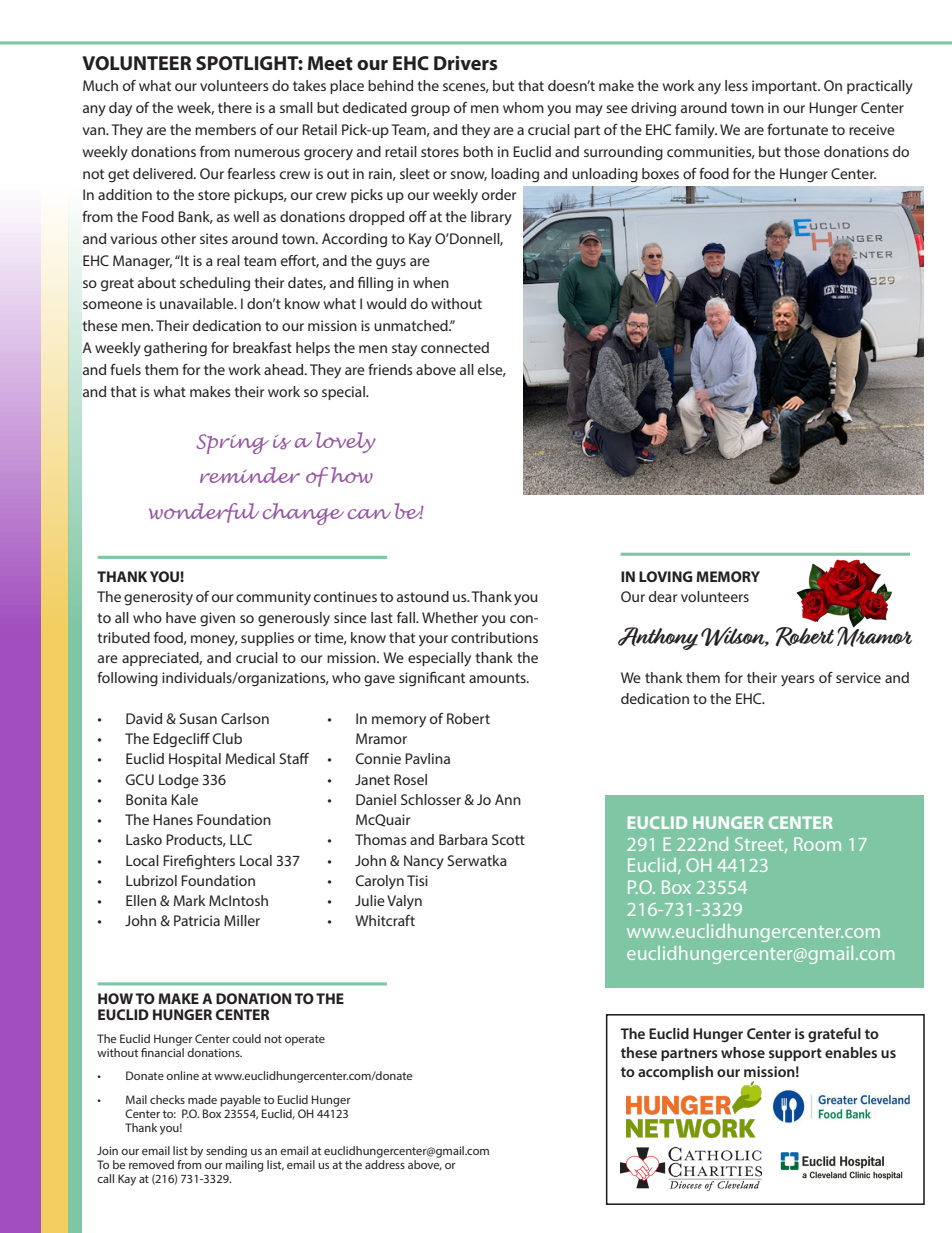 The height and width of the page is (1233, 952). I want to click on there, so click(235, 107).
